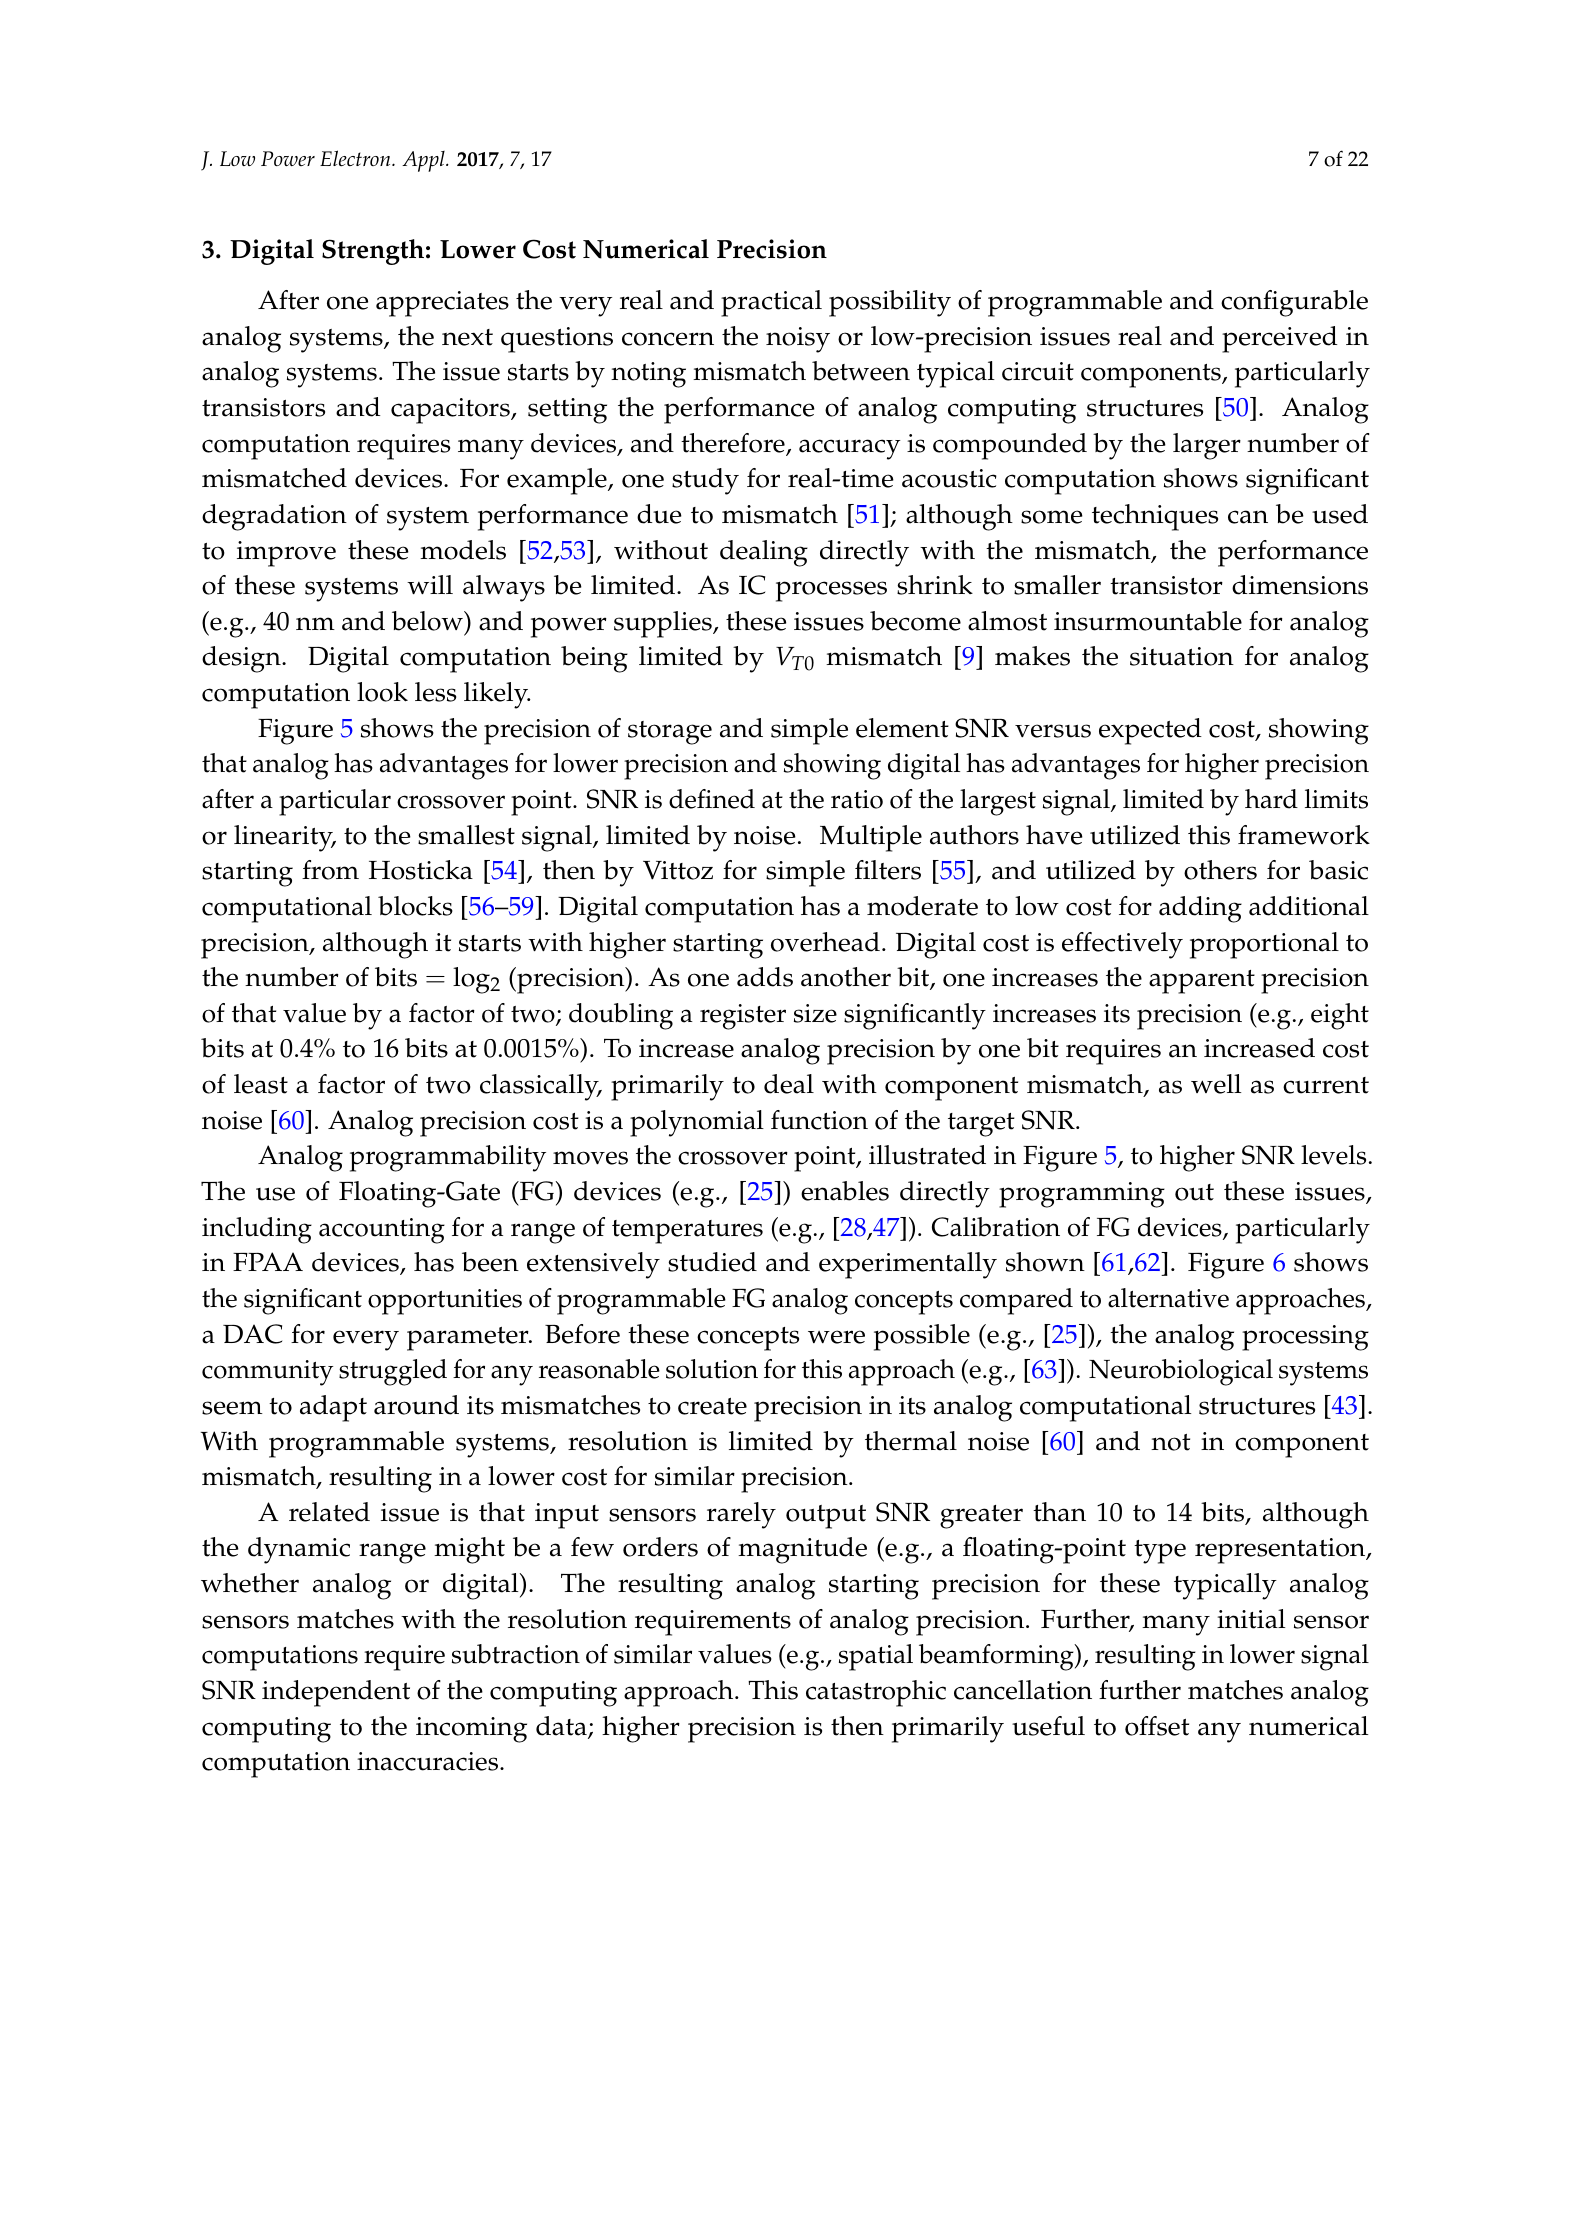 The image size is (1571, 2221). What do you see at coordinates (415, 906) in the screenshot?
I see `blocks` at bounding box center [415, 906].
